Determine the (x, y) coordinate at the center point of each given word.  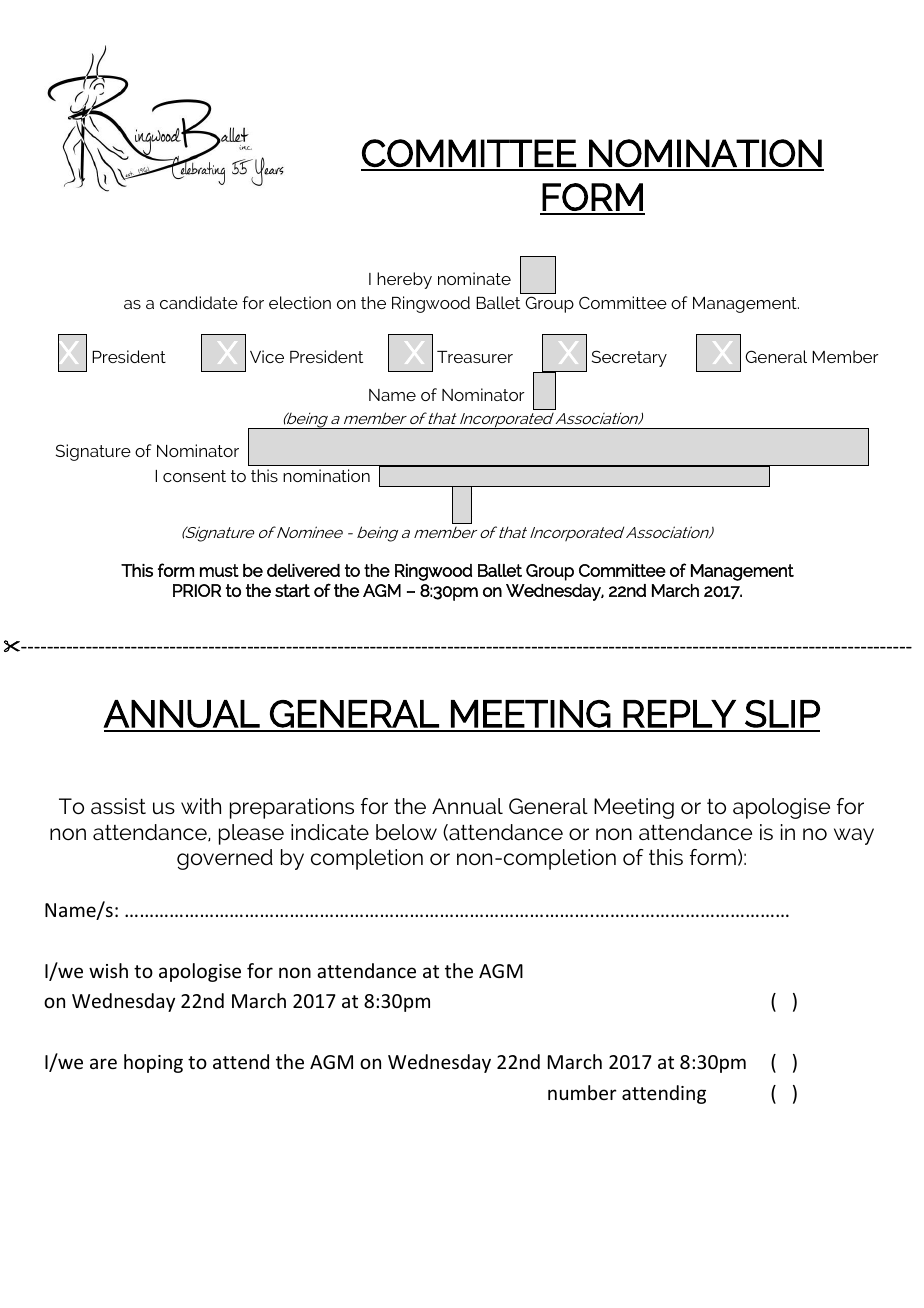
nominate (474, 278)
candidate (199, 302)
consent (194, 476)
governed (225, 859)
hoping (153, 1063)
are (103, 1063)
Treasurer (475, 357)
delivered (303, 570)
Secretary (629, 358)
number (582, 1092)
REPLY (679, 714)
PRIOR (197, 590)
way (854, 836)
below (406, 832)
